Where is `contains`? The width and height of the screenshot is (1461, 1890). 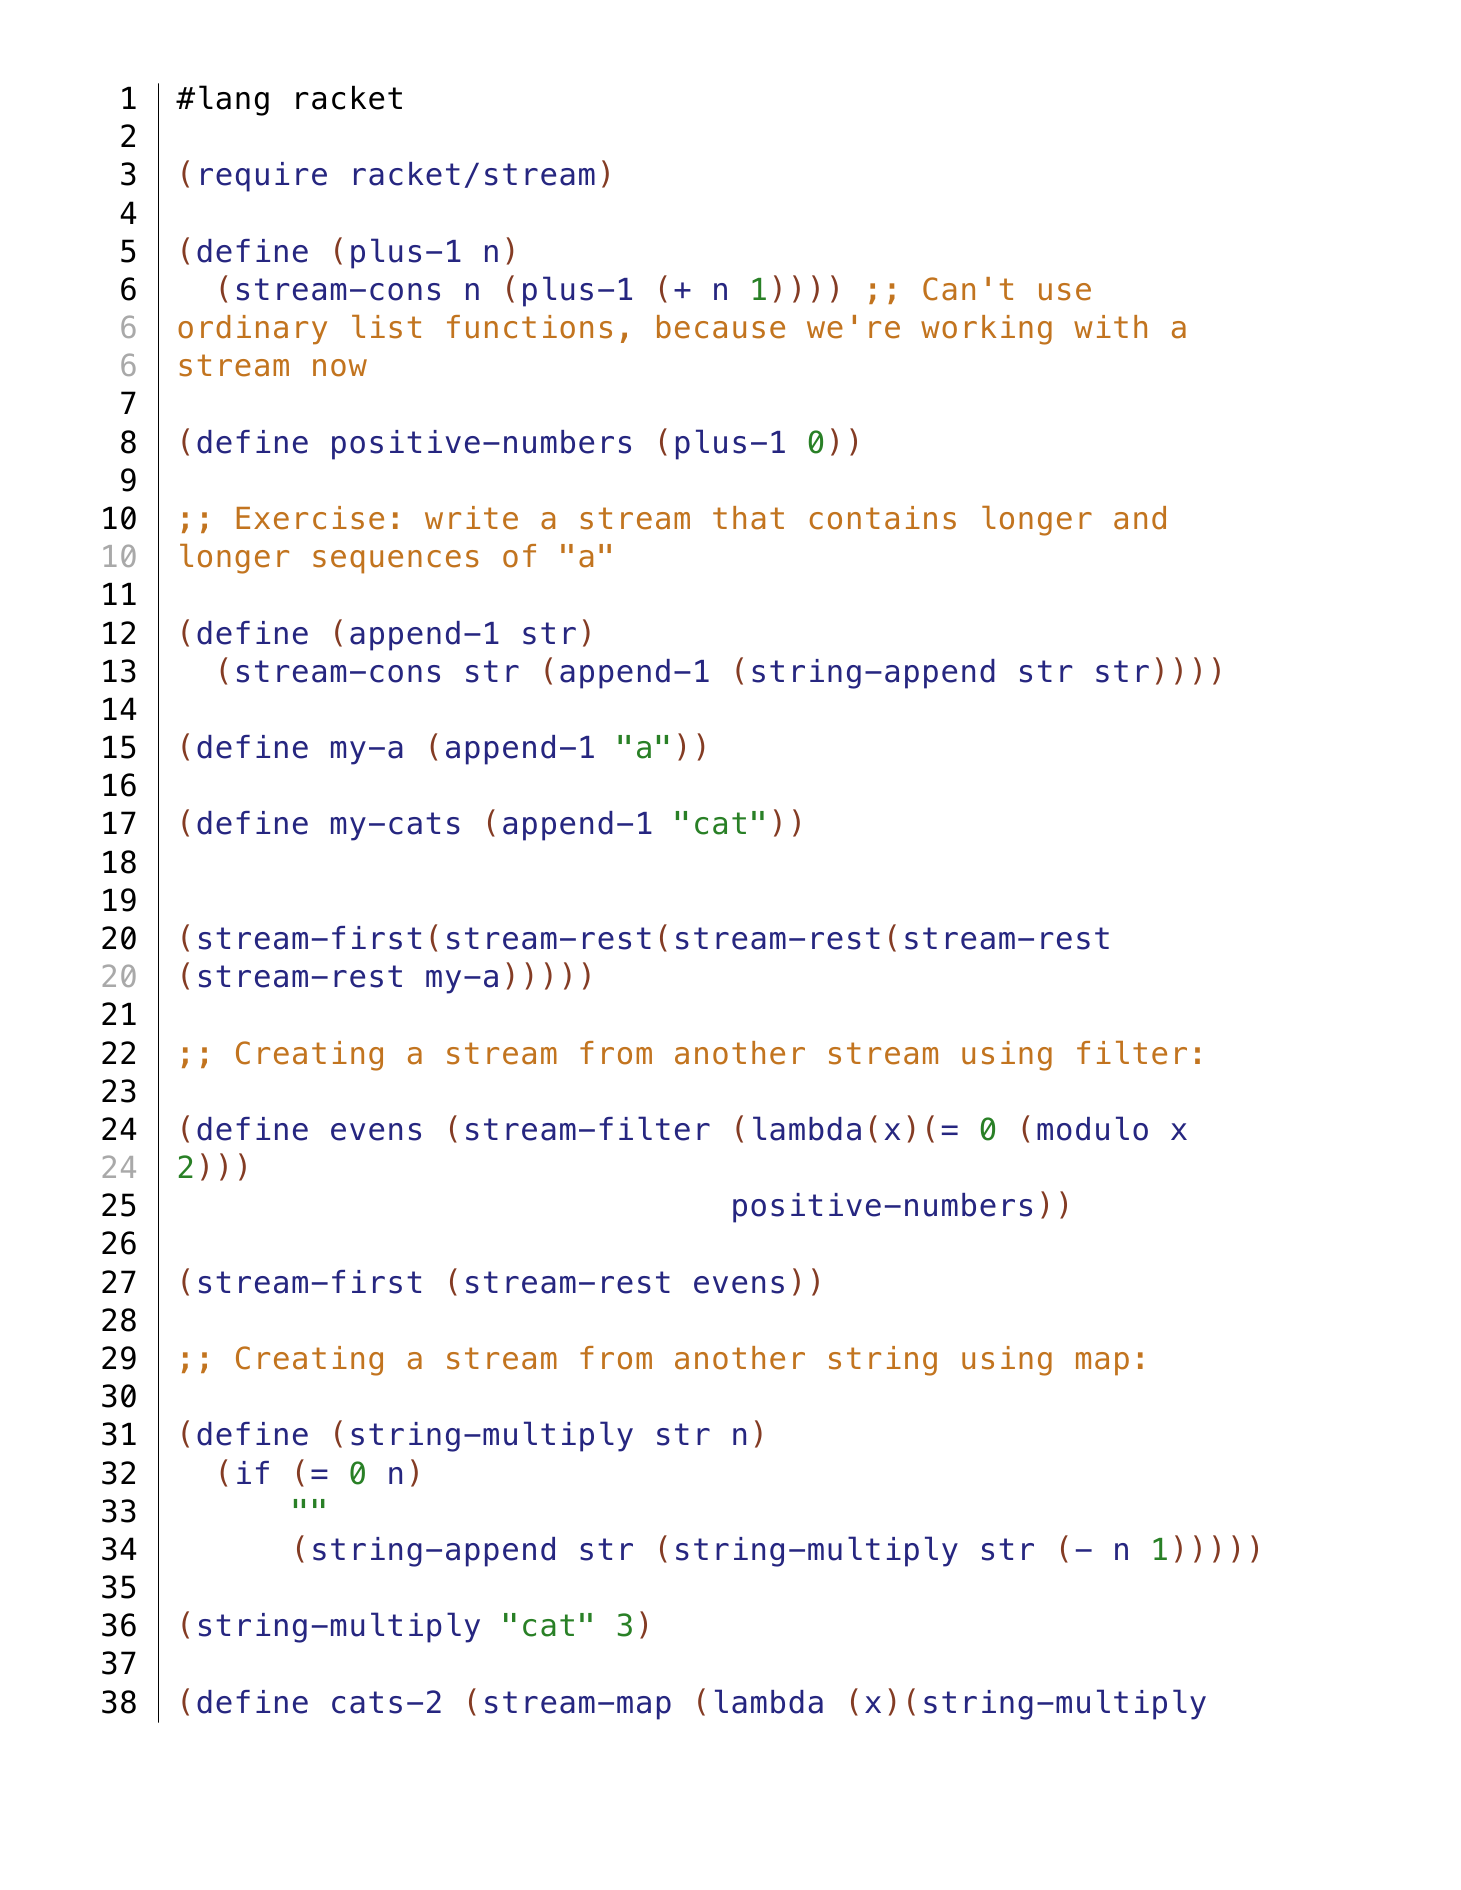 contains is located at coordinates (883, 518).
